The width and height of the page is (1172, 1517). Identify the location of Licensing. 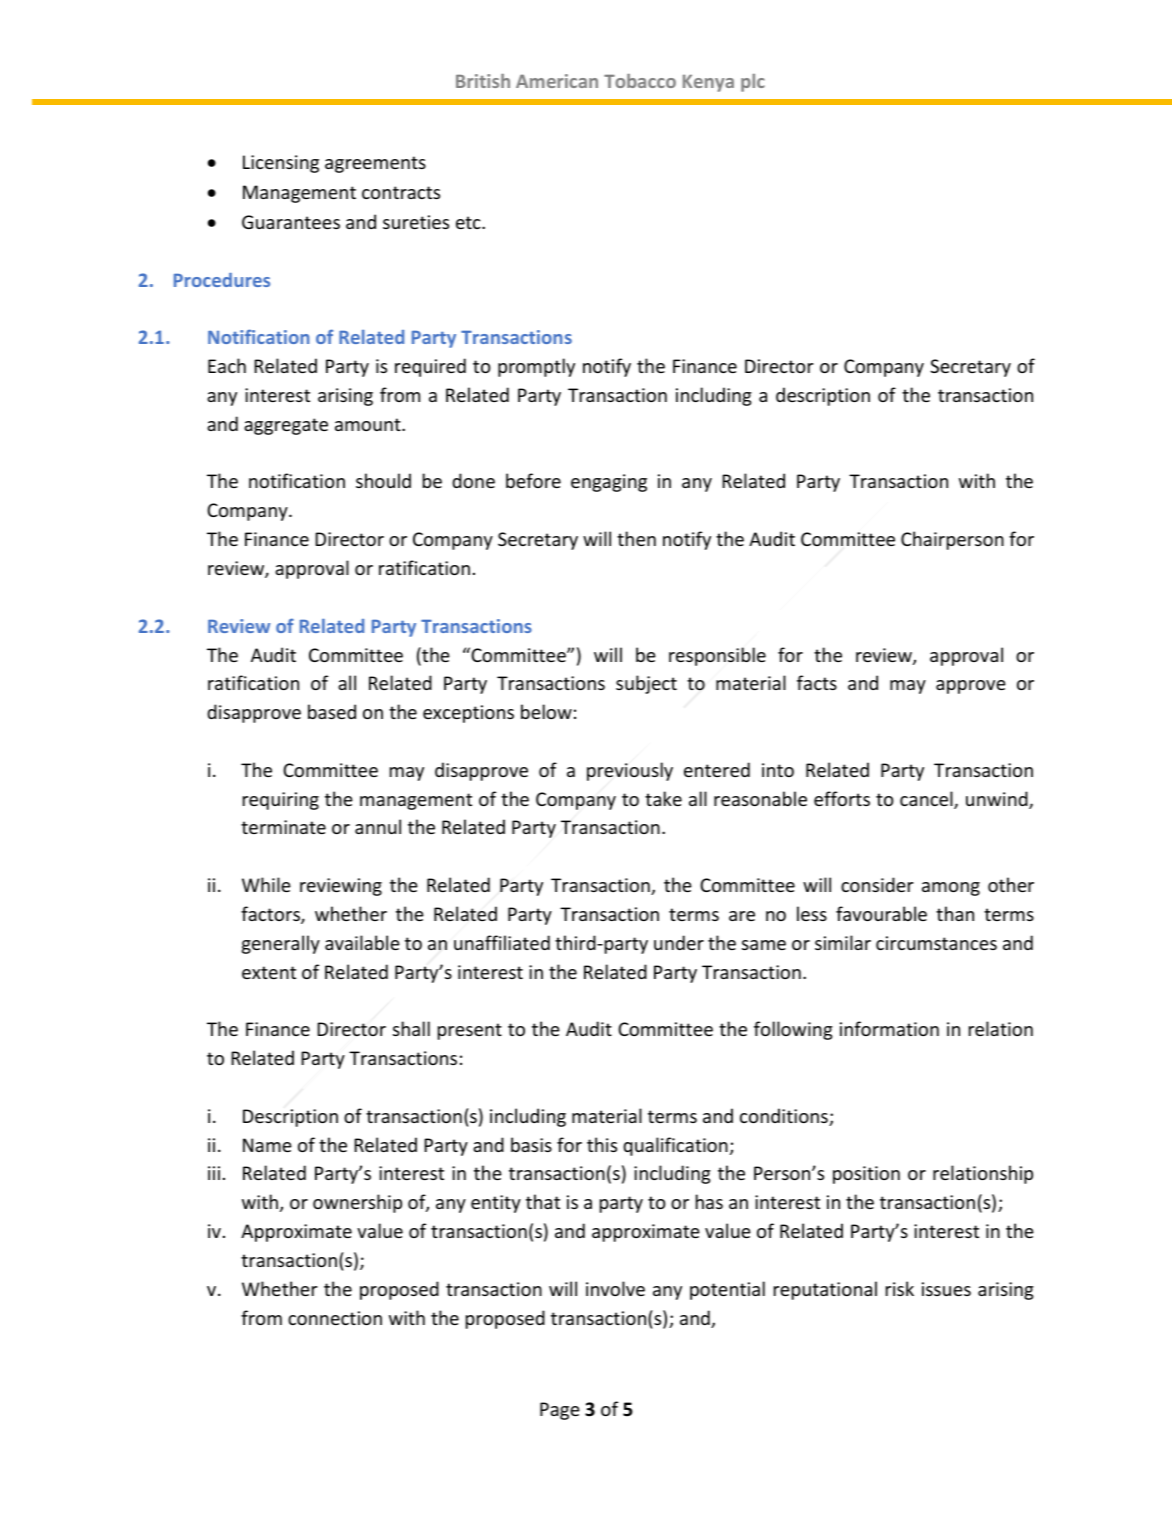
(281, 164).
